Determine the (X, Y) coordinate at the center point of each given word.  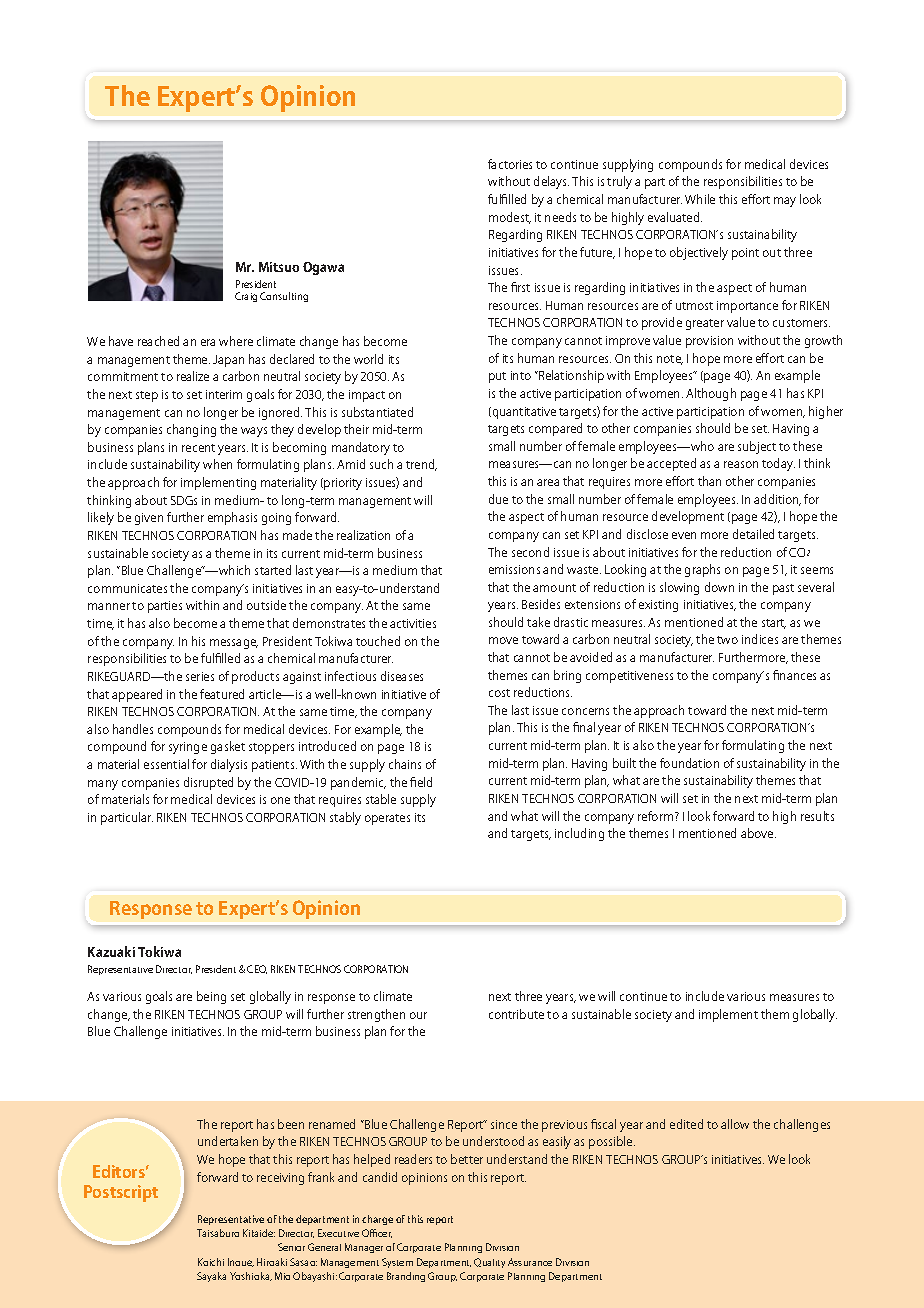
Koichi (211, 1262)
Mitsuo (279, 267)
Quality (489, 1263)
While (700, 199)
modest (510, 218)
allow (735, 1124)
